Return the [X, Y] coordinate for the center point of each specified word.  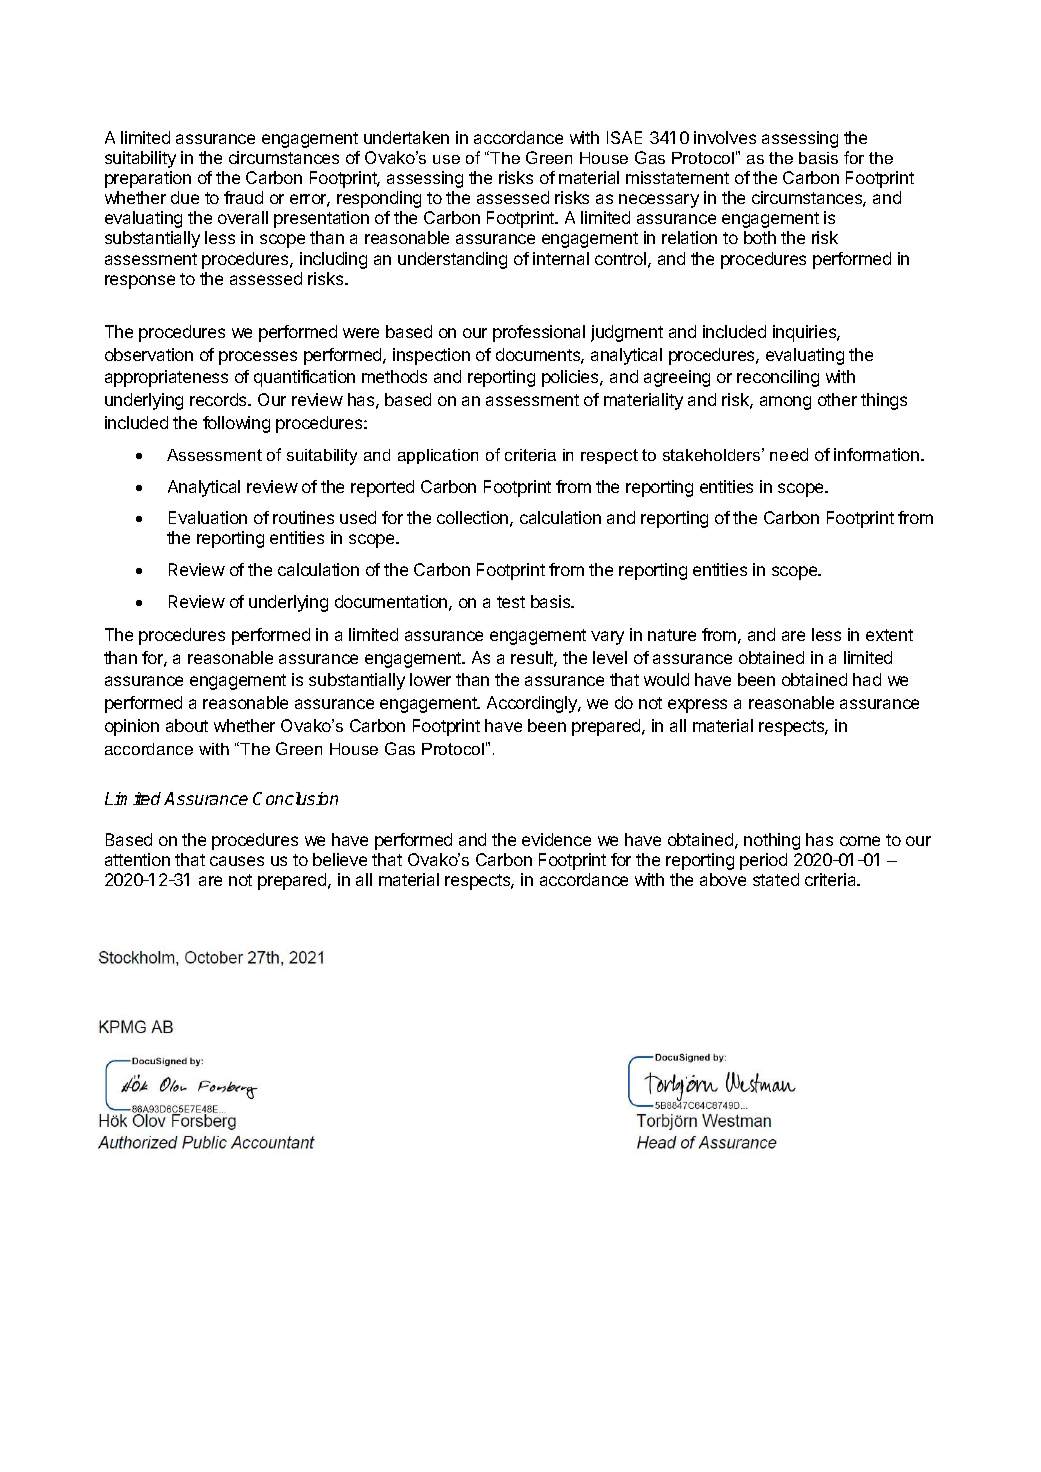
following [236, 424]
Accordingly [533, 704]
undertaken [406, 137]
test [511, 602]
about [187, 725]
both [760, 237]
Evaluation [208, 517]
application [438, 456]
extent [889, 635]
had [867, 679]
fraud [243, 197]
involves [725, 137]
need [789, 454]
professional [539, 333]
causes [237, 861]
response [140, 282]
